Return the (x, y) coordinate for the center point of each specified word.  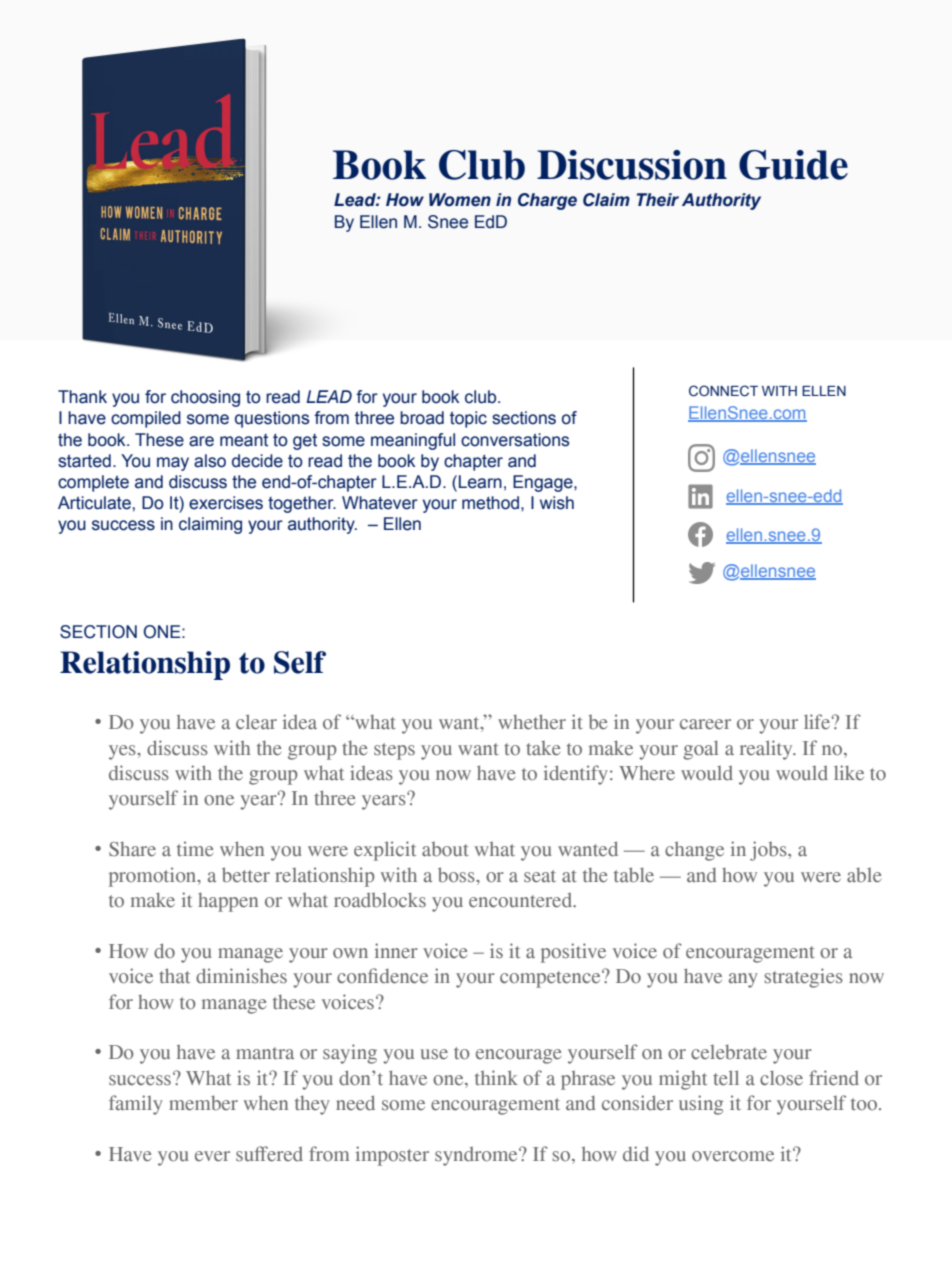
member (203, 1103)
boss (457, 875)
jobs (769, 851)
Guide (793, 165)
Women (460, 200)
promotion (154, 877)
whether (532, 722)
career (705, 724)
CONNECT (723, 390)
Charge (547, 201)
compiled (146, 419)
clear (256, 722)
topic (468, 419)
